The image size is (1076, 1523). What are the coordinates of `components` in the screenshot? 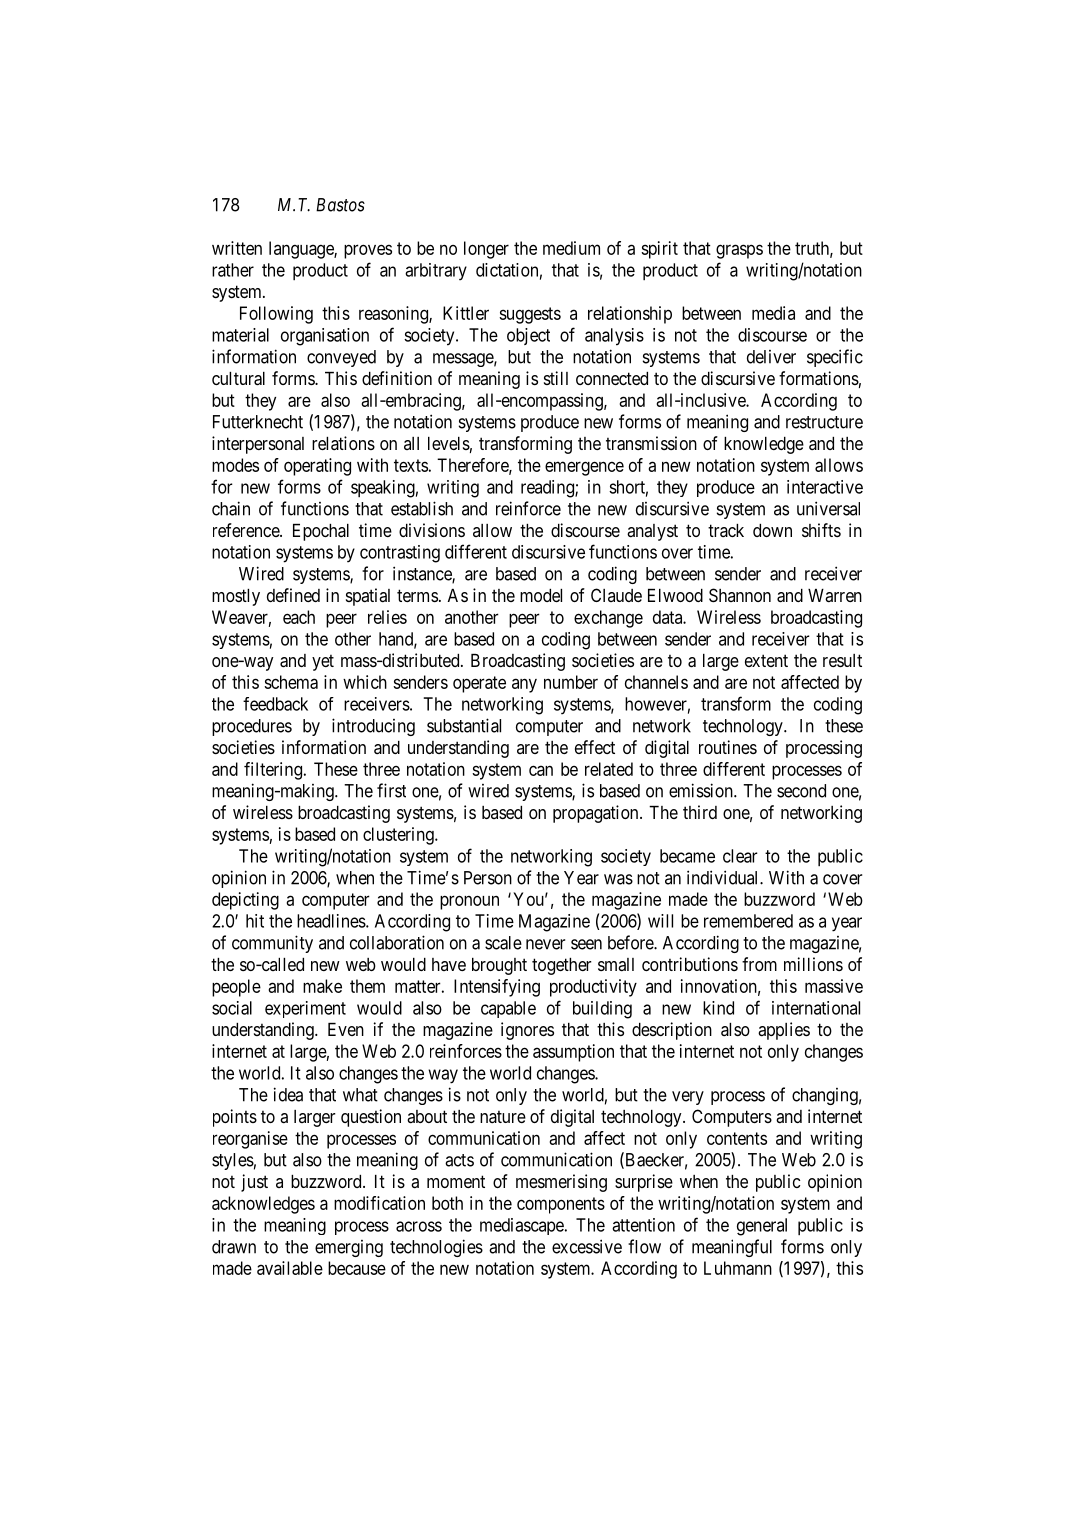 It's located at (561, 1205).
